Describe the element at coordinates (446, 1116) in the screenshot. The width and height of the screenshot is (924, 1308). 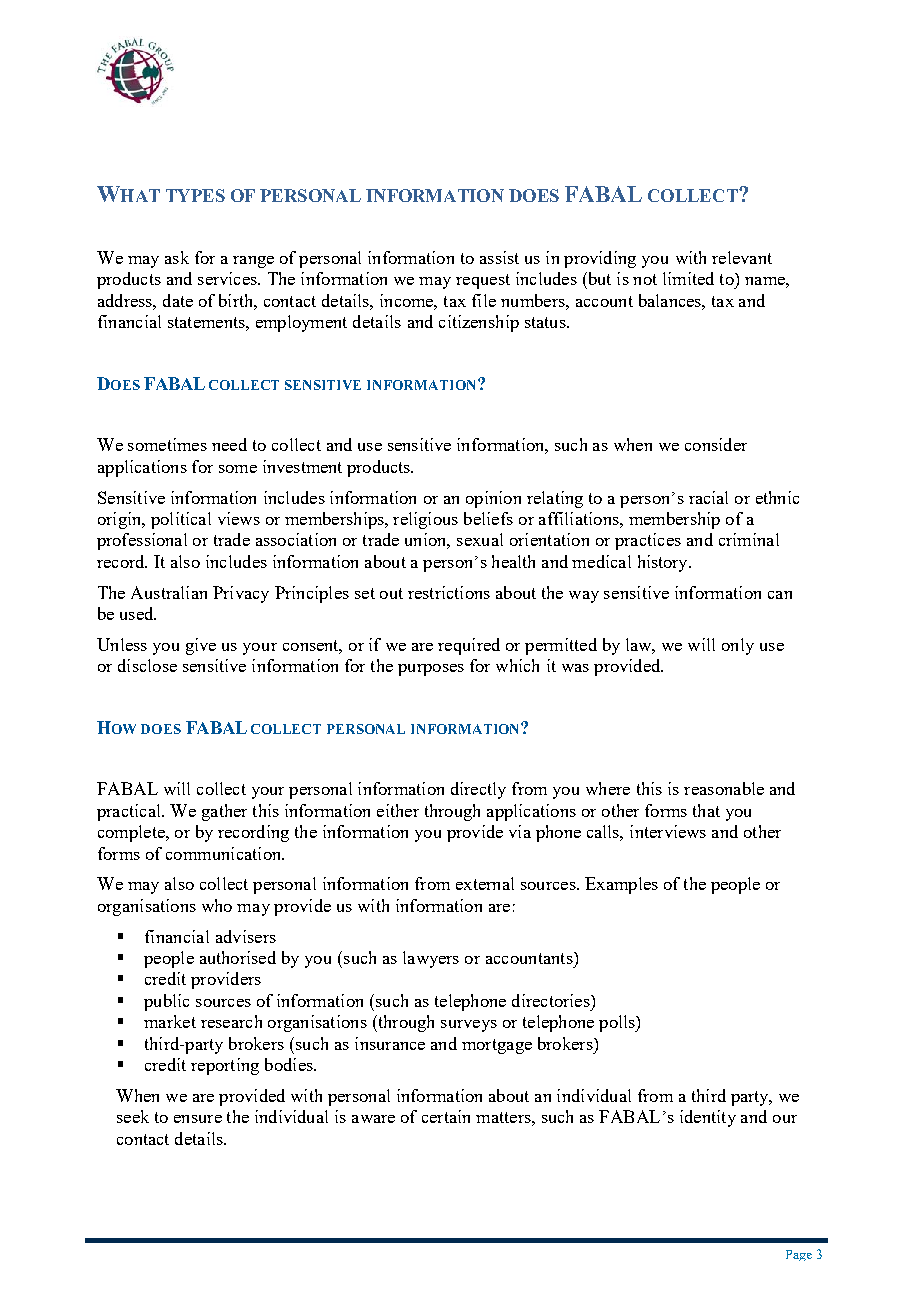
I see `certain` at that location.
